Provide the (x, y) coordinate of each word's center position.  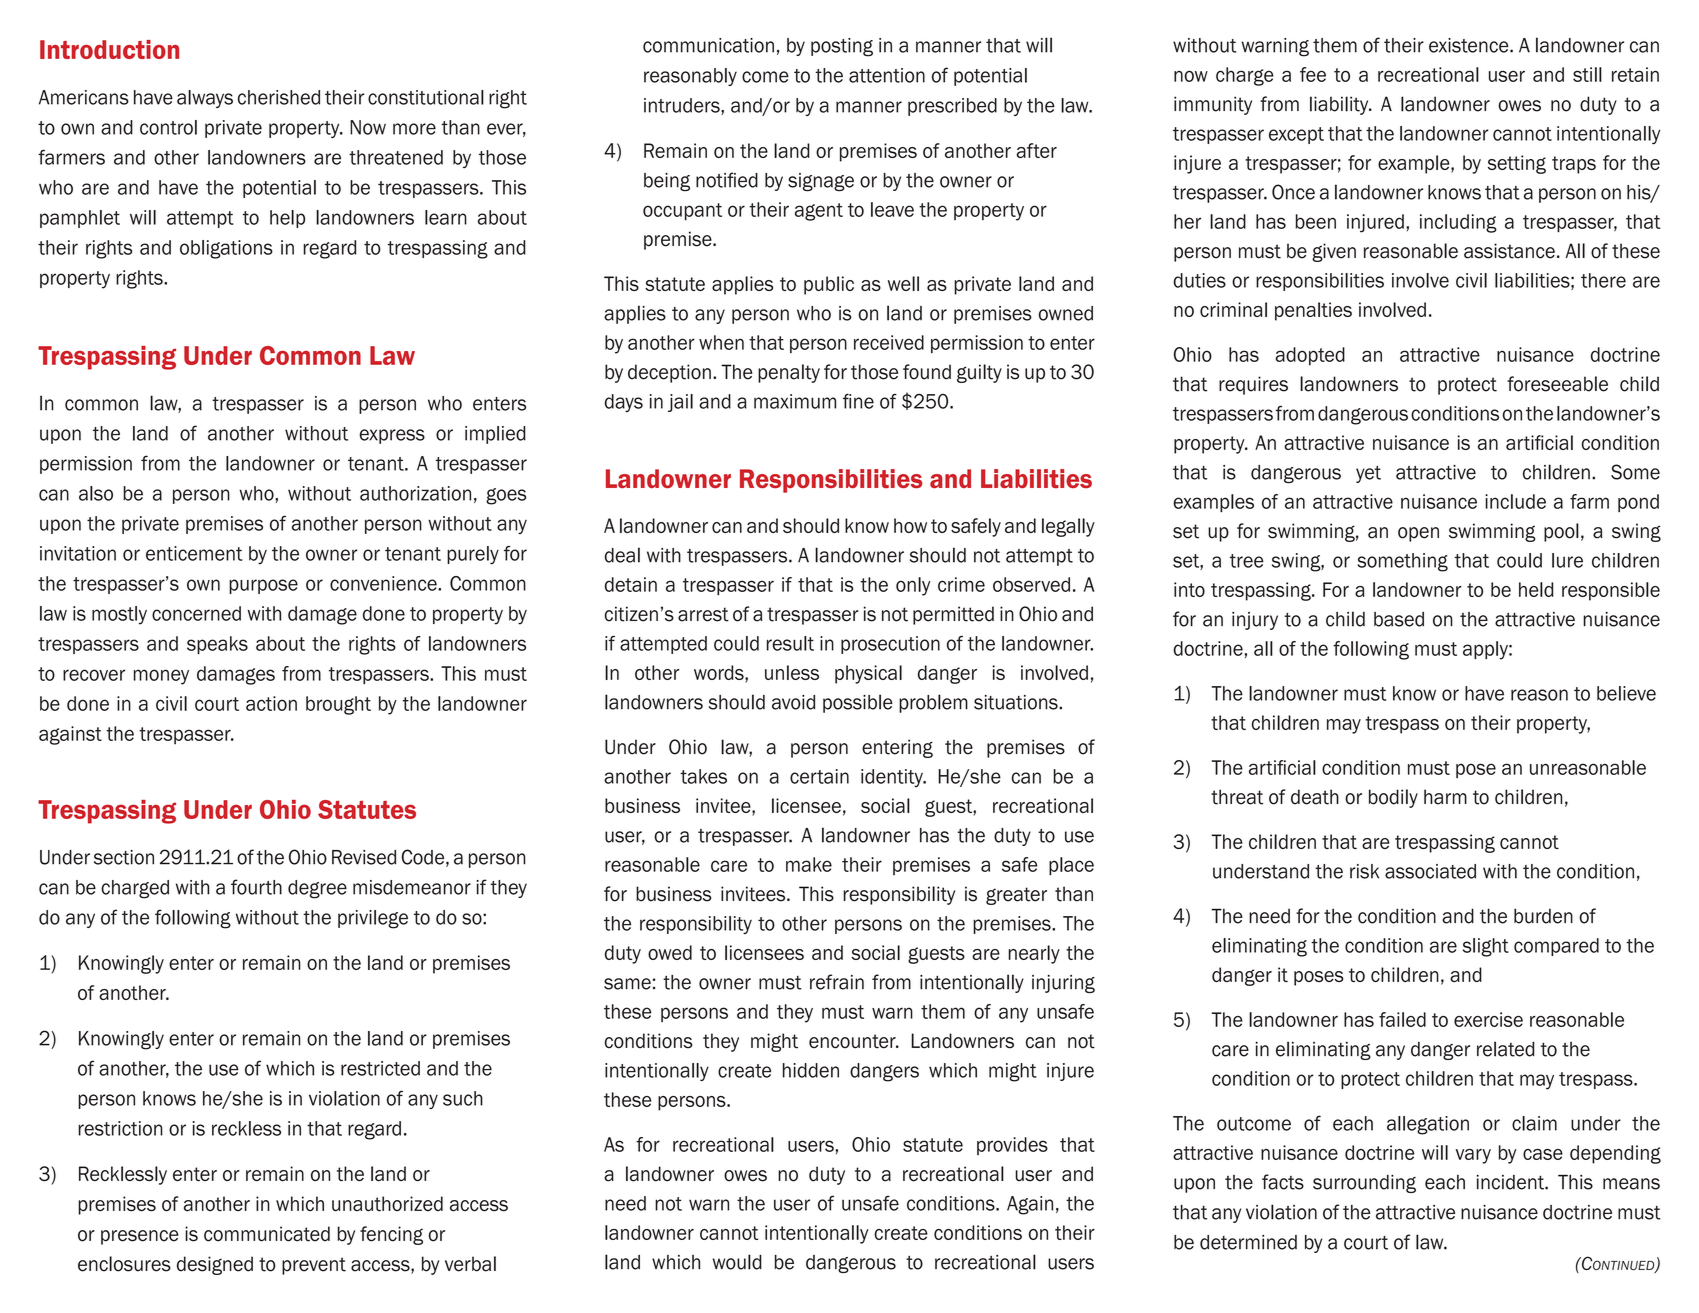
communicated (267, 1234)
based (1399, 619)
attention (887, 75)
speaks (217, 645)
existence (1470, 45)
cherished (279, 97)
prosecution (890, 645)
